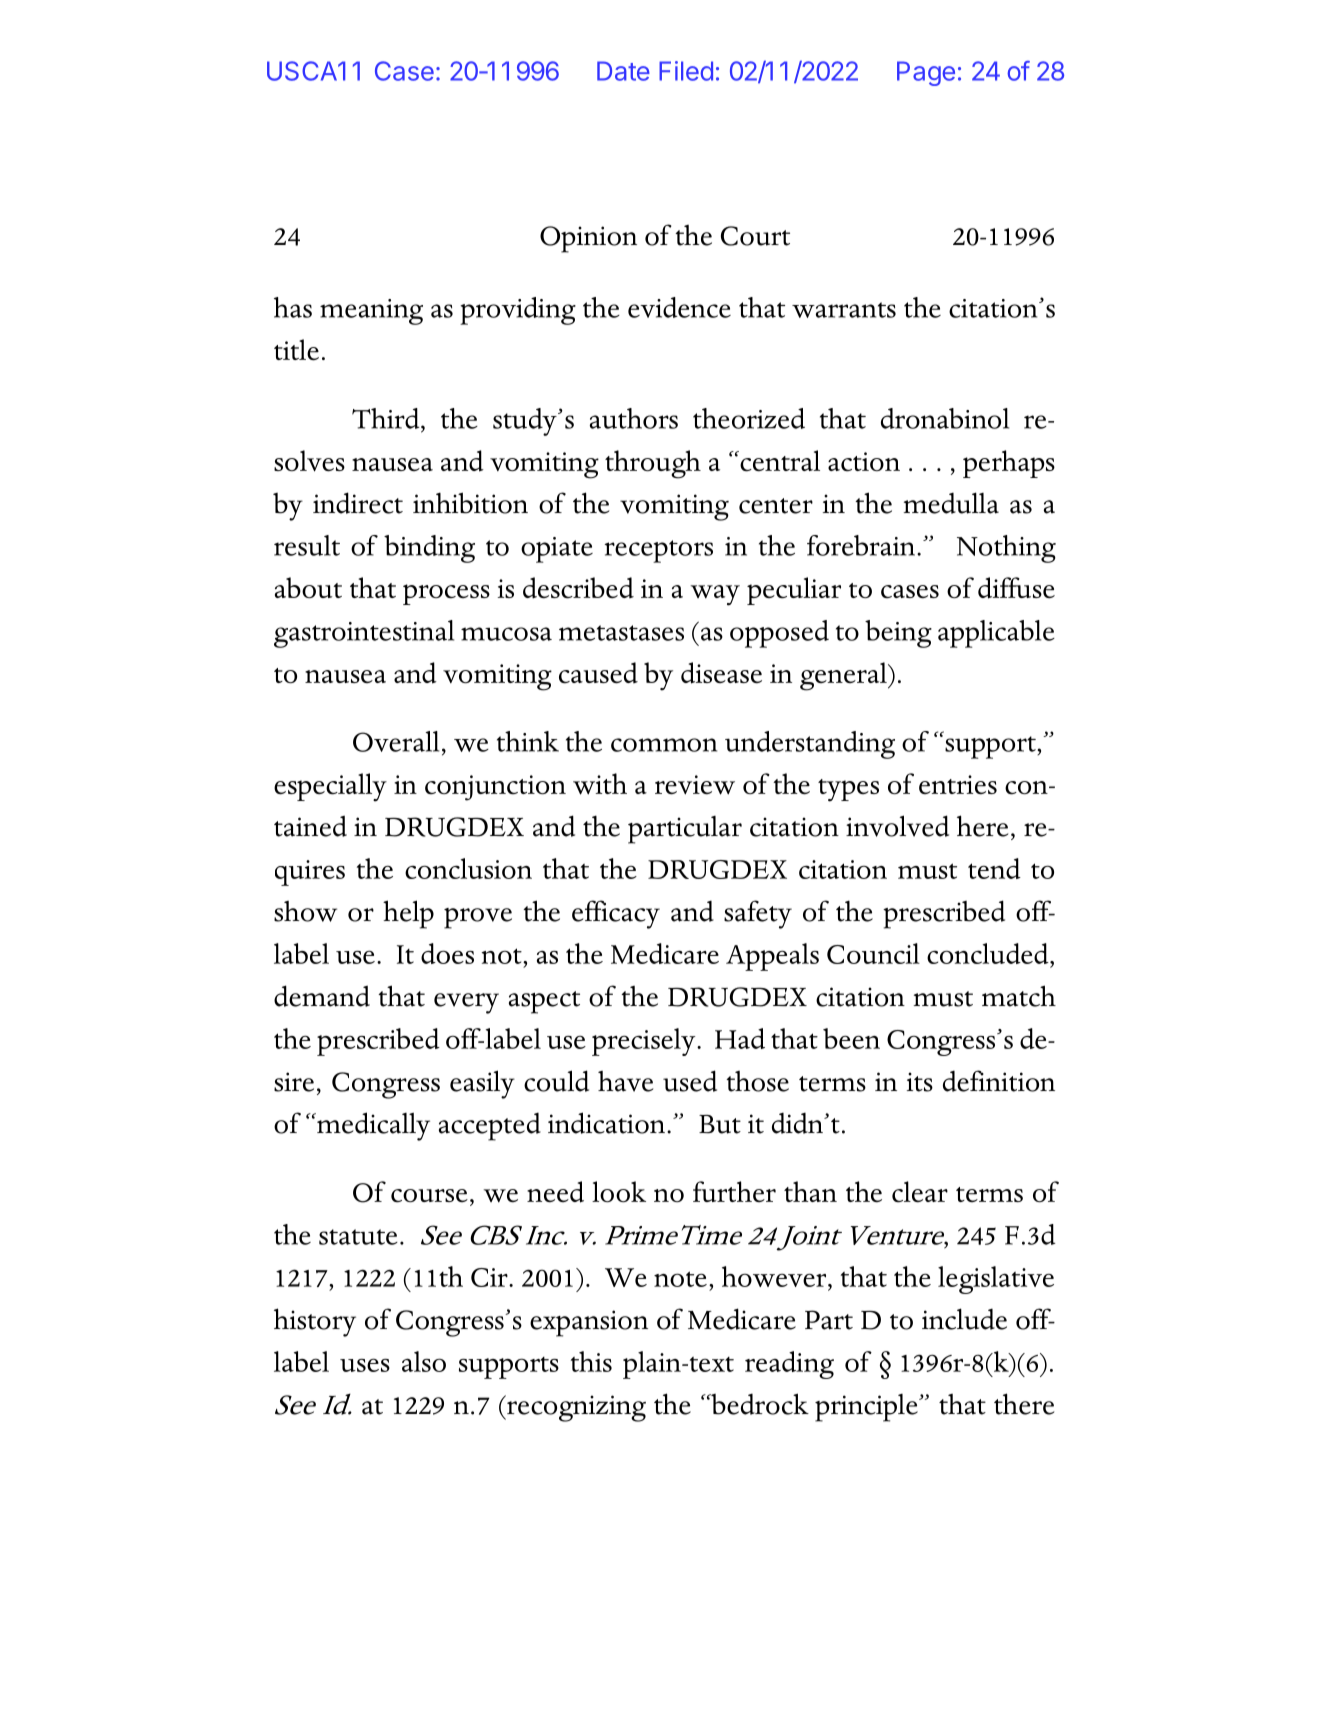  I want to click on Page, so click(926, 73).
